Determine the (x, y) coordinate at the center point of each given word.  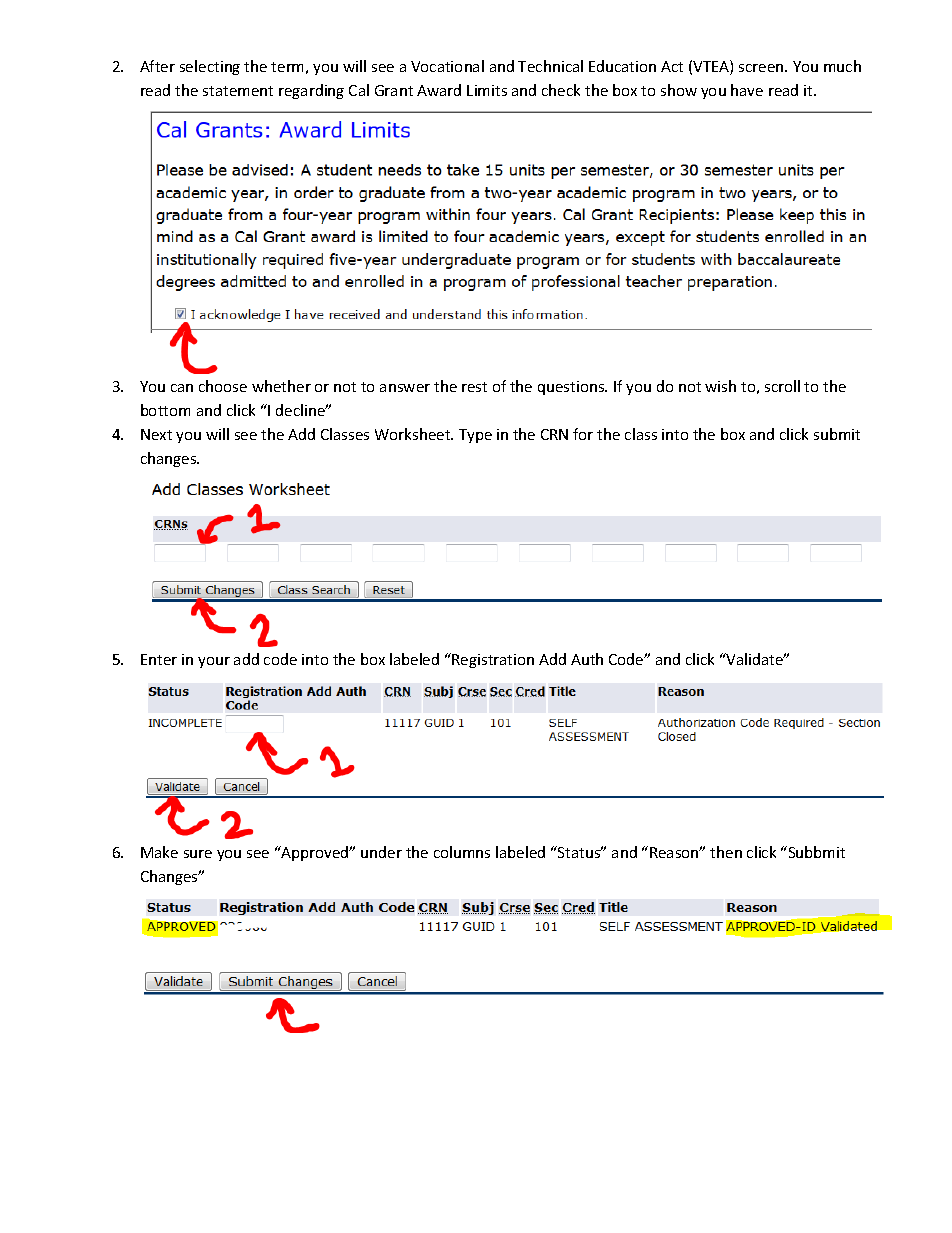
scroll (782, 386)
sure (198, 854)
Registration (493, 661)
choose (223, 386)
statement (238, 91)
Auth (587, 659)
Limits (487, 90)
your (214, 662)
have (747, 90)
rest (474, 387)
